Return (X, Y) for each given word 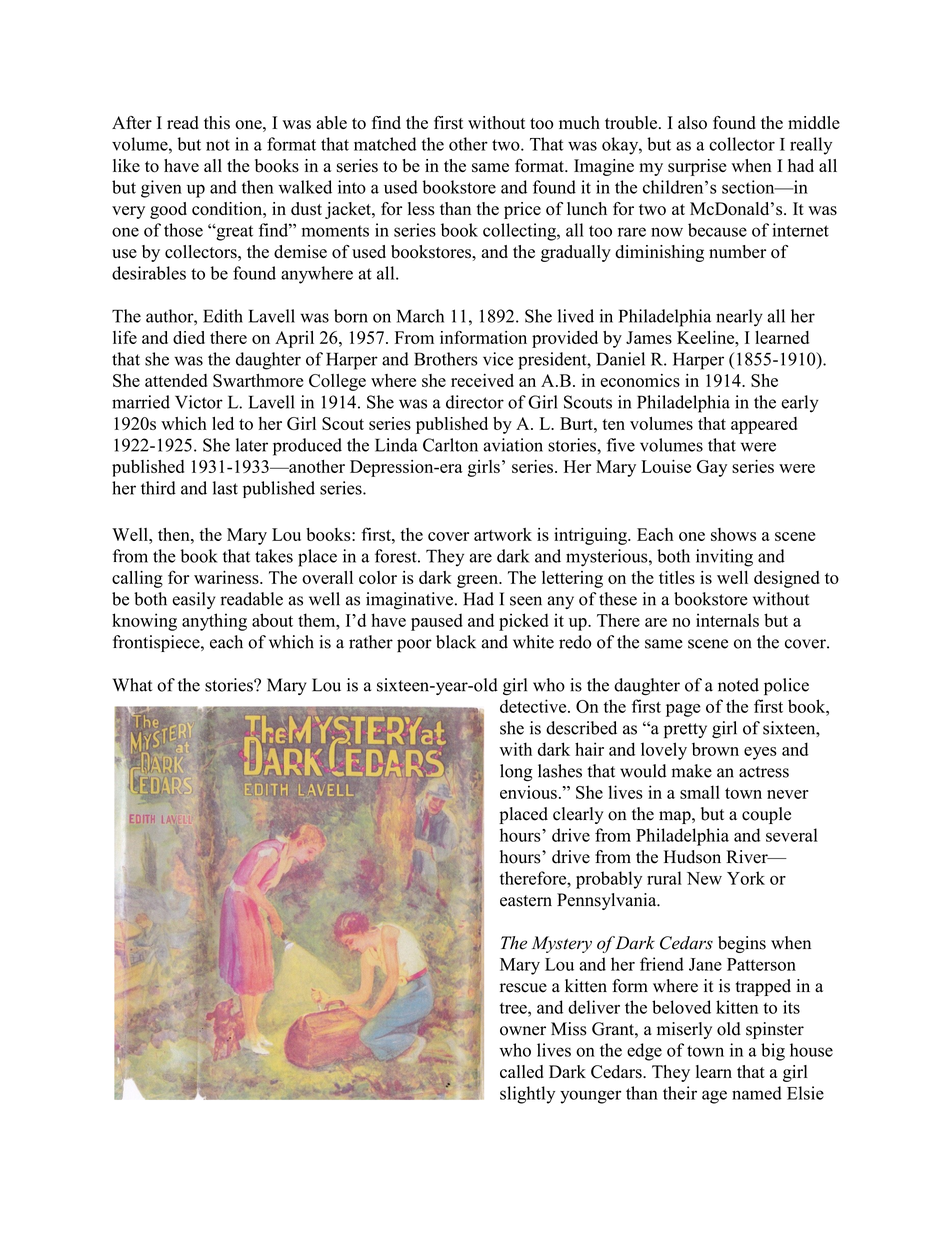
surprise (697, 167)
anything (214, 622)
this (217, 123)
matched (385, 144)
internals (727, 620)
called (522, 1071)
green (478, 581)
